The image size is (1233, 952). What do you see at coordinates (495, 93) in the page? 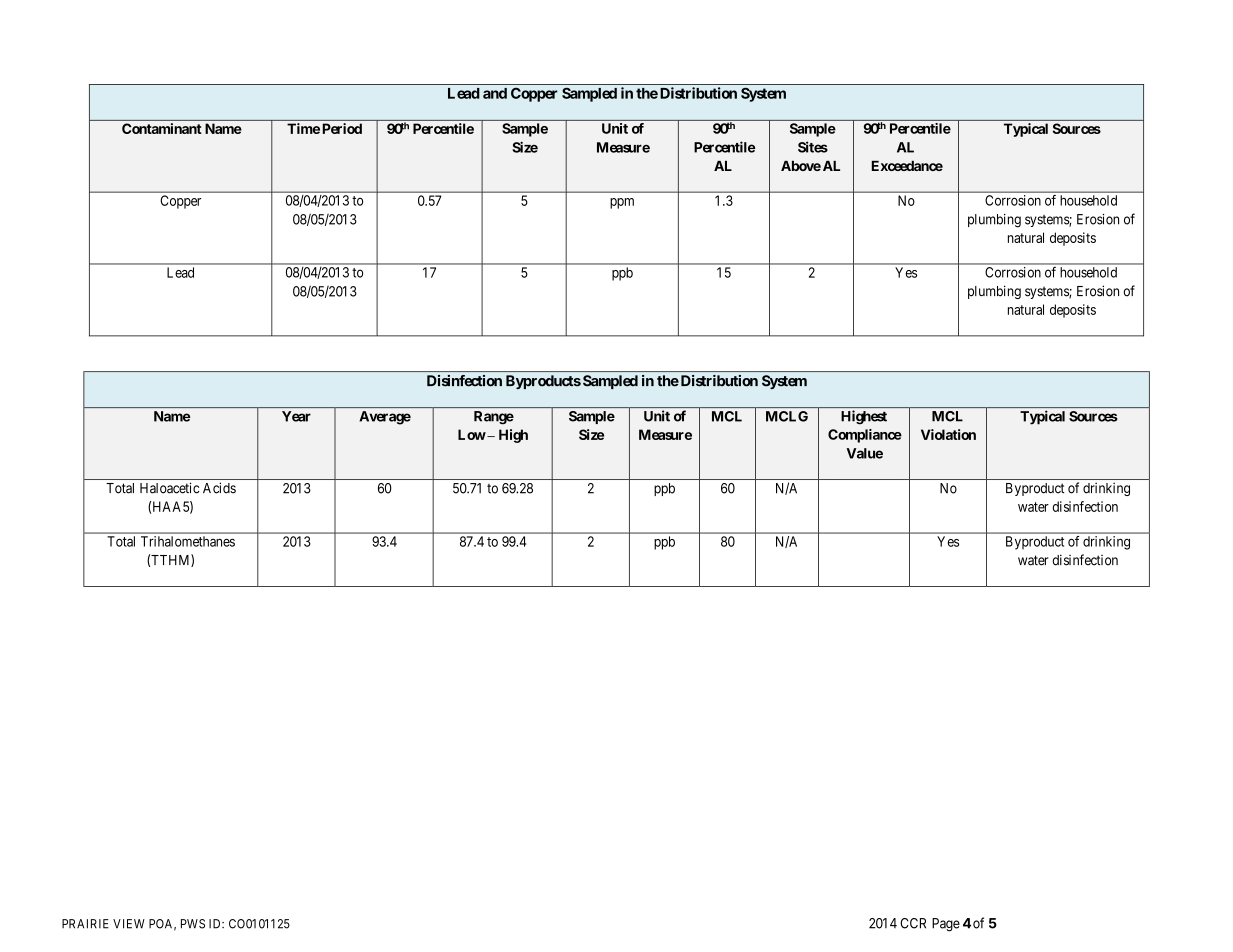
I see `and` at bounding box center [495, 93].
